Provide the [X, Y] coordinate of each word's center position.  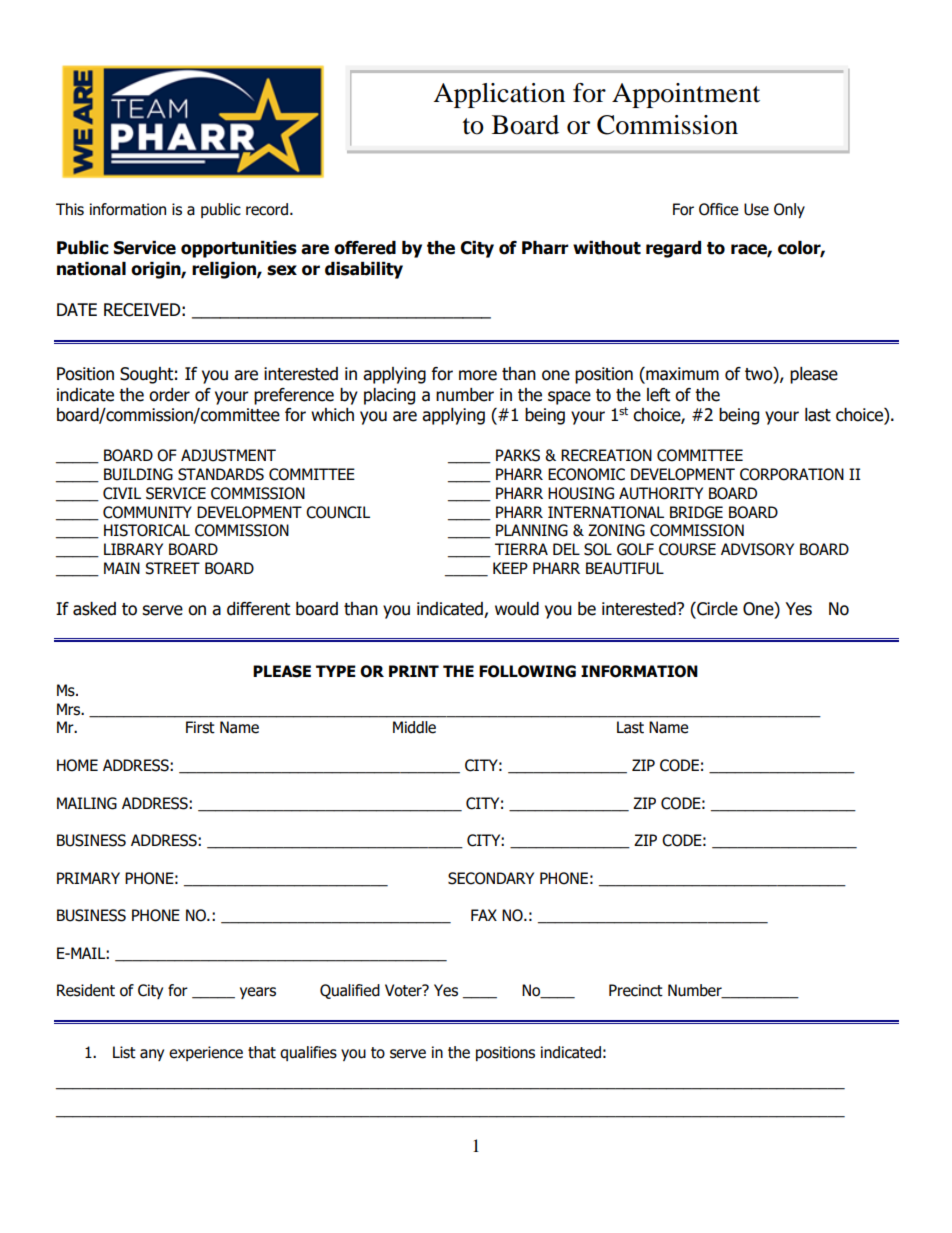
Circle [716, 610]
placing [389, 396]
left [658, 395]
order [169, 395]
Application [499, 95]
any [152, 1055]
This [70, 209]
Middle [414, 727]
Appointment [686, 95]
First [200, 727]
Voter [404, 990]
